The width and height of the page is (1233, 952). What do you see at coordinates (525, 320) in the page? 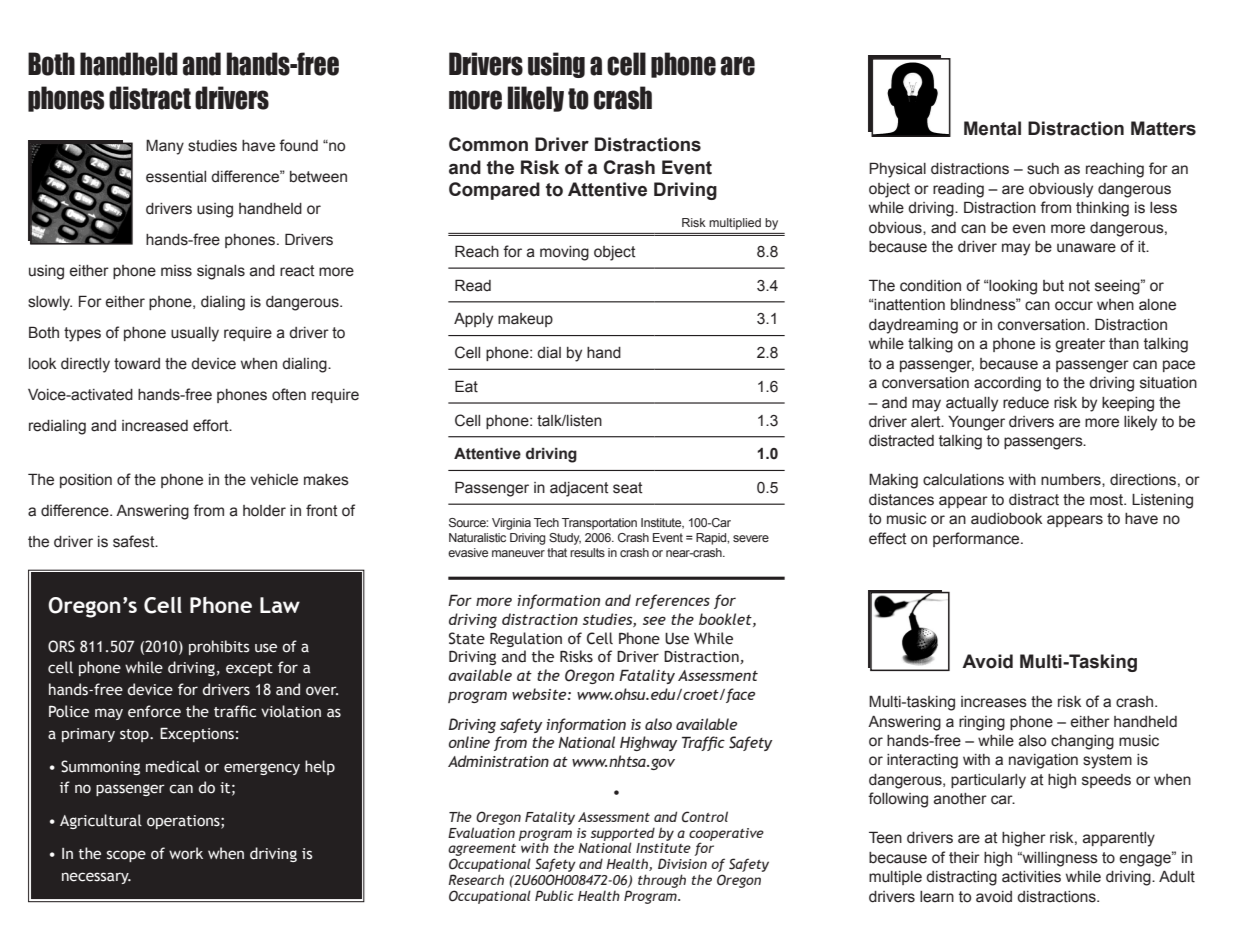
I see `makeup` at bounding box center [525, 320].
